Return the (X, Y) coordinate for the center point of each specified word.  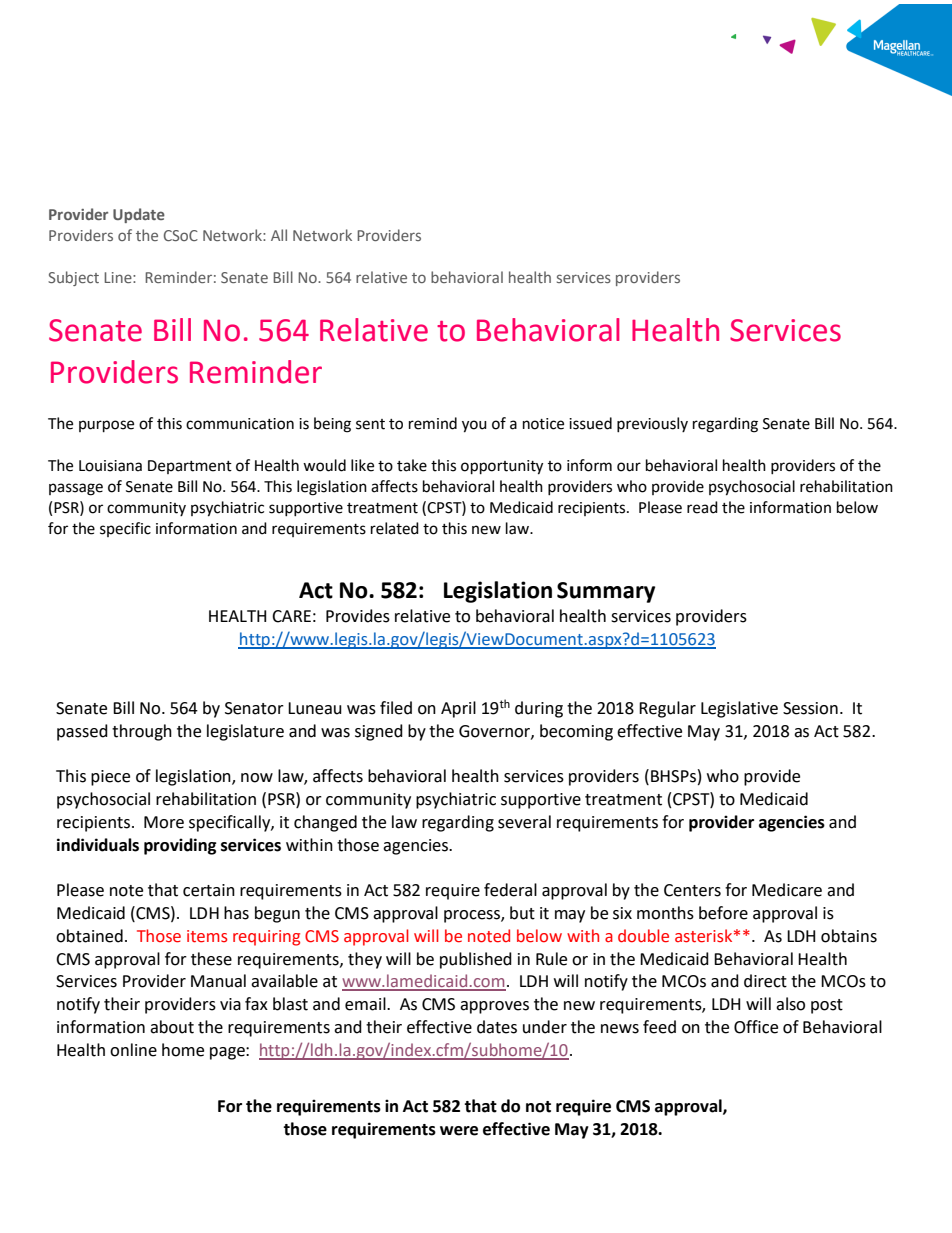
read (702, 507)
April (458, 709)
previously (652, 424)
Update (139, 215)
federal (510, 890)
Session (810, 708)
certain (209, 890)
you (474, 426)
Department (190, 467)
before (723, 913)
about (172, 1027)
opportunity (502, 467)
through (142, 732)
